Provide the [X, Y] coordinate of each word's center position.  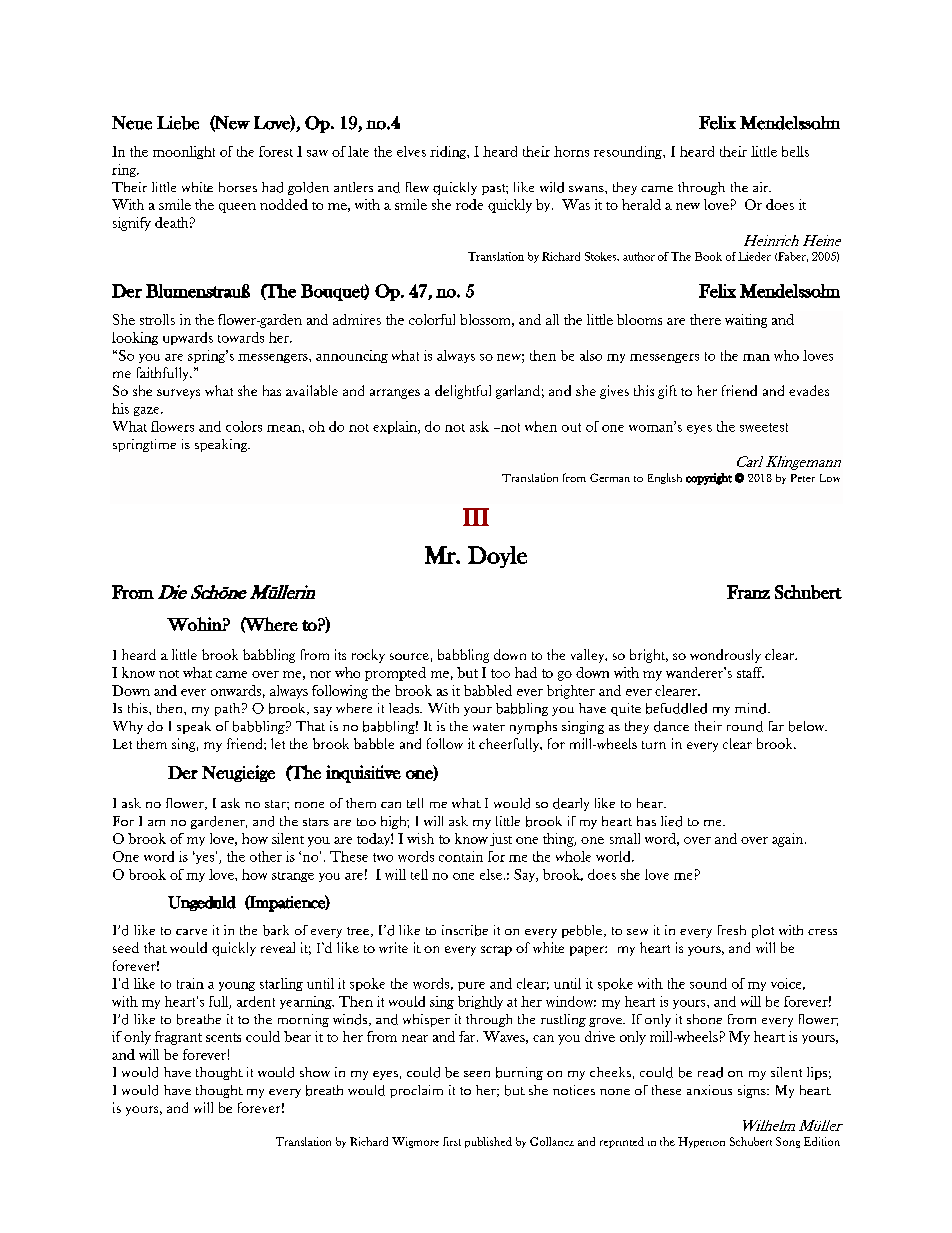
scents [223, 1037]
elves [411, 151]
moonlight [184, 152]
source [409, 656]
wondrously [725, 656]
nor [320, 674]
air [762, 187]
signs [753, 1091]
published [488, 1142]
